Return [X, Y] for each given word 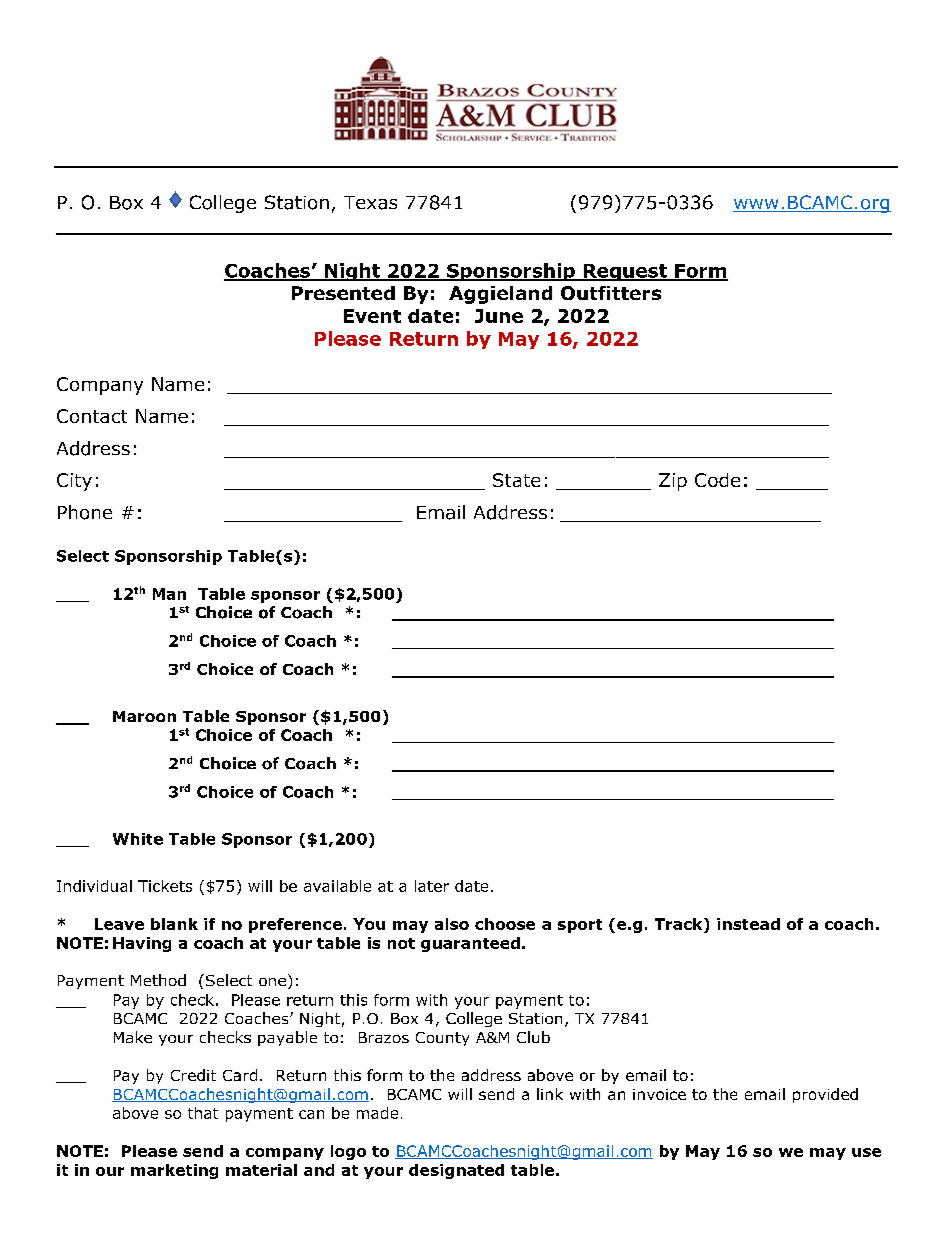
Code [717, 480]
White [138, 839]
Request [625, 272]
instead [748, 924]
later [432, 886]
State [516, 480]
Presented [343, 293]
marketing [174, 1171]
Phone [85, 512]
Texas [370, 203]
